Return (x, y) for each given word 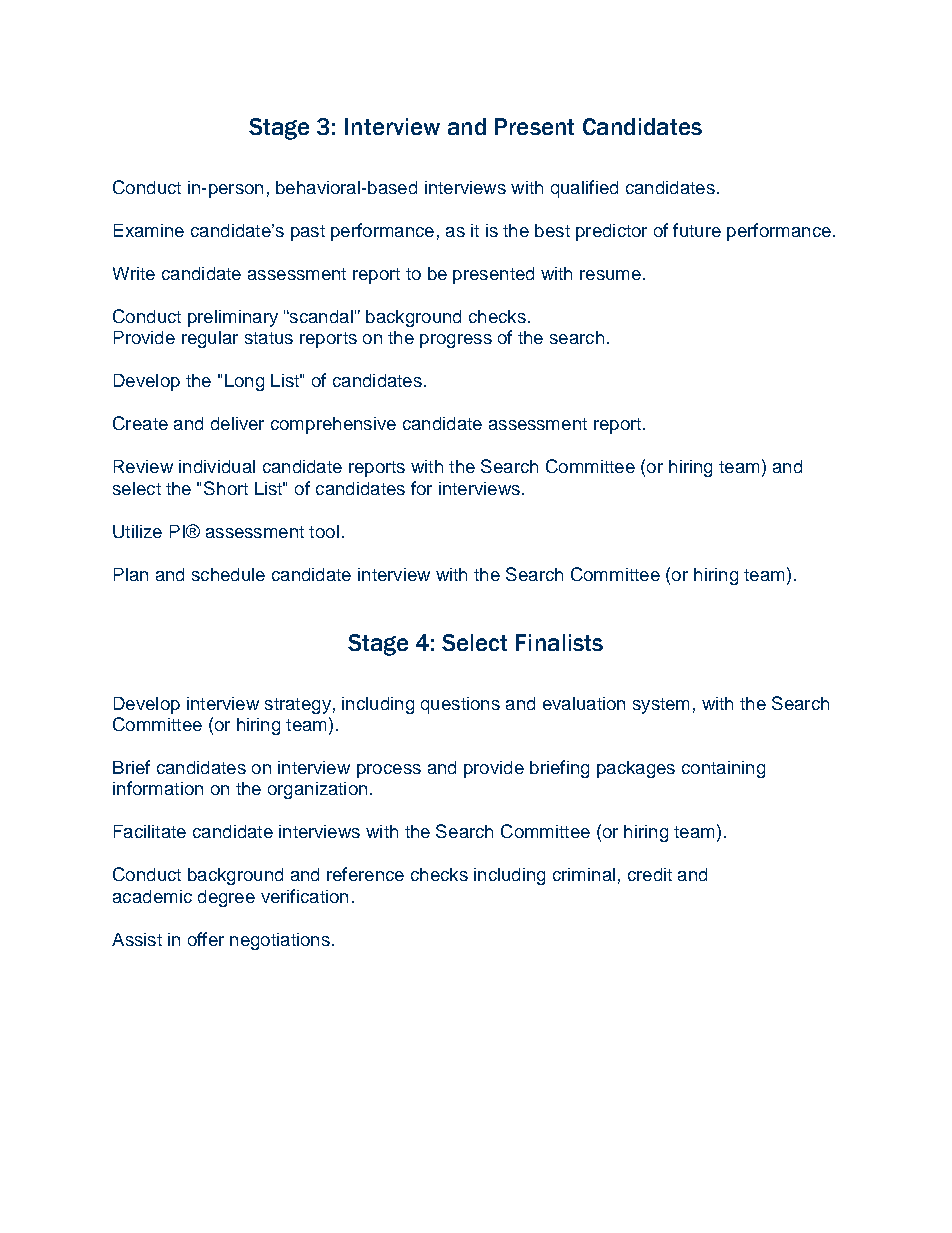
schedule (228, 574)
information (158, 788)
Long (244, 382)
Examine (149, 230)
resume (610, 275)
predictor (611, 232)
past (308, 233)
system (661, 706)
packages (636, 769)
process (389, 771)
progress (456, 341)
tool (324, 531)
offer (206, 939)
